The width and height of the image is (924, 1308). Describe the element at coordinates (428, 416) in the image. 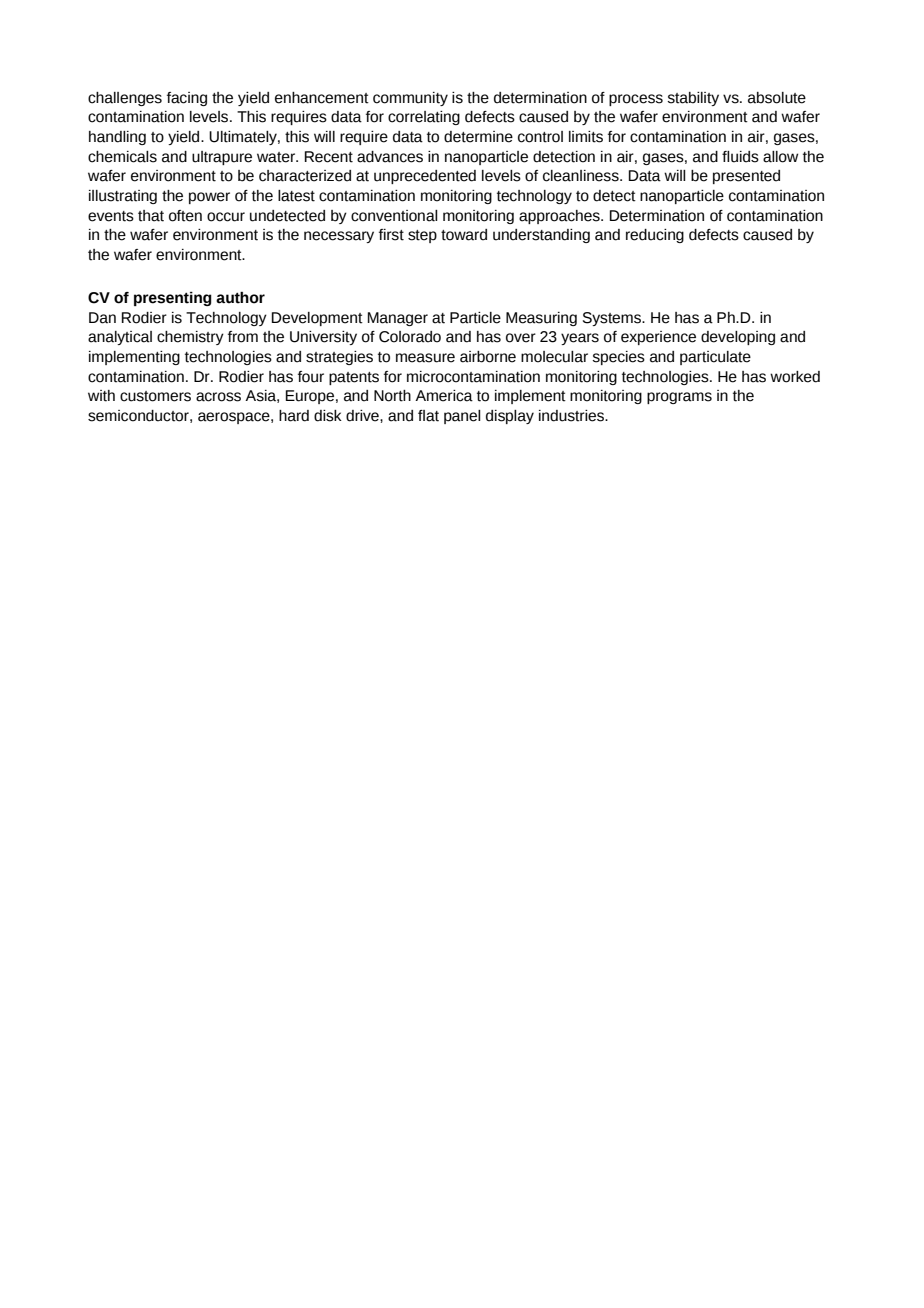

I see `flat` at that location.
